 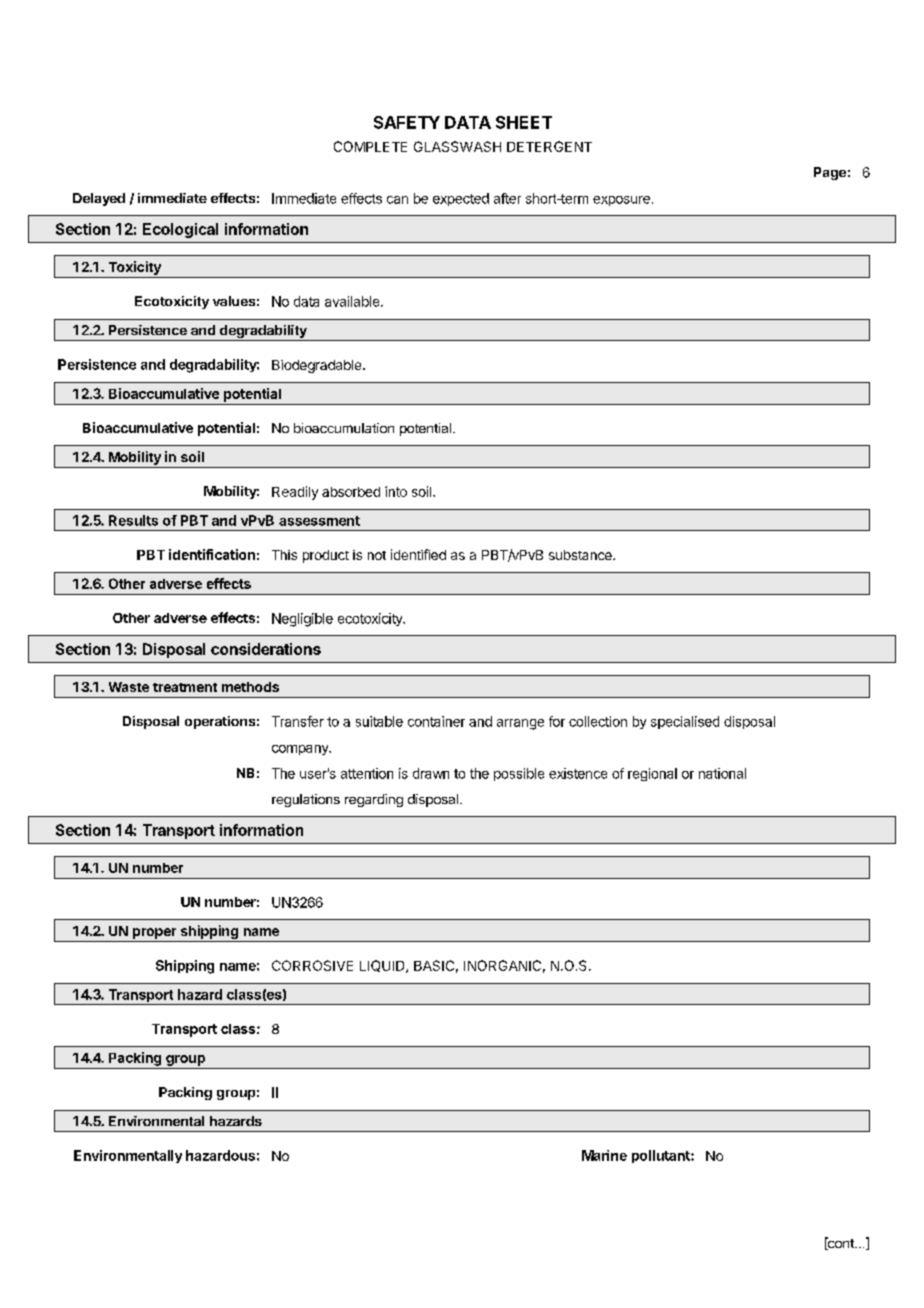 What do you see at coordinates (722, 773) in the document?
I see `national` at bounding box center [722, 773].
